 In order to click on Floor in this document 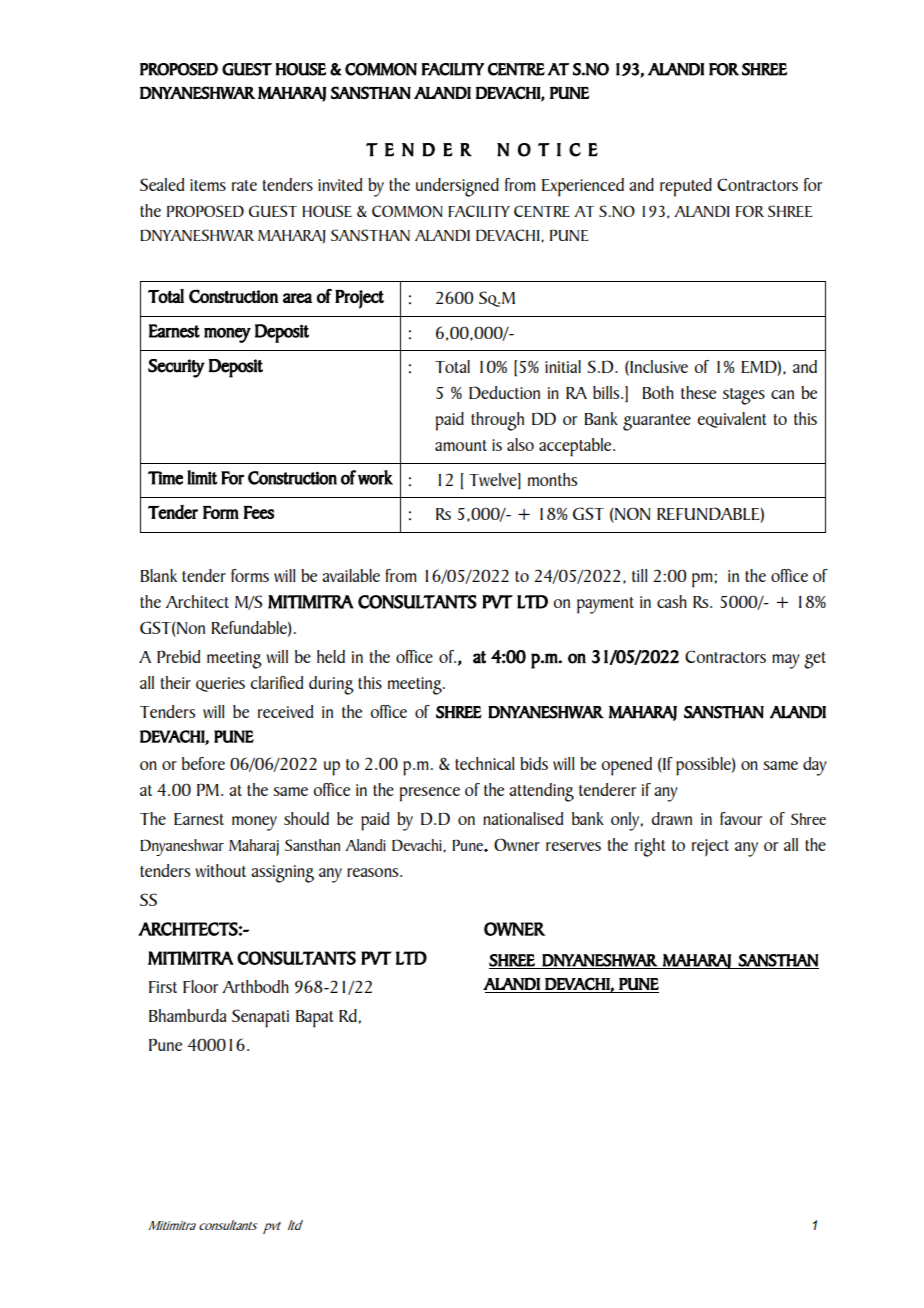, I will do `click(200, 986)`.
